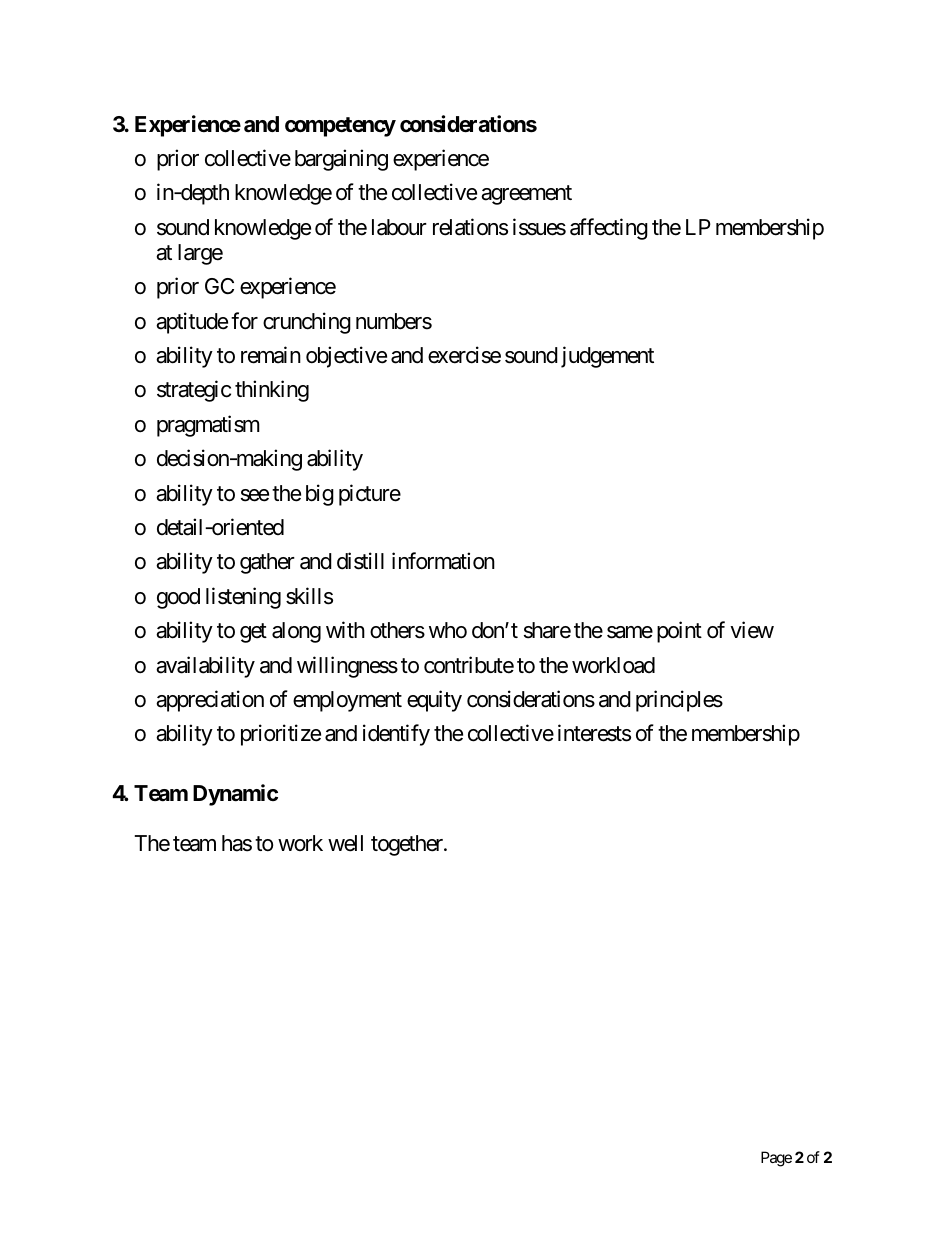 The width and height of the screenshot is (952, 1233). Describe the element at coordinates (396, 735) in the screenshot. I see `identify` at that location.
